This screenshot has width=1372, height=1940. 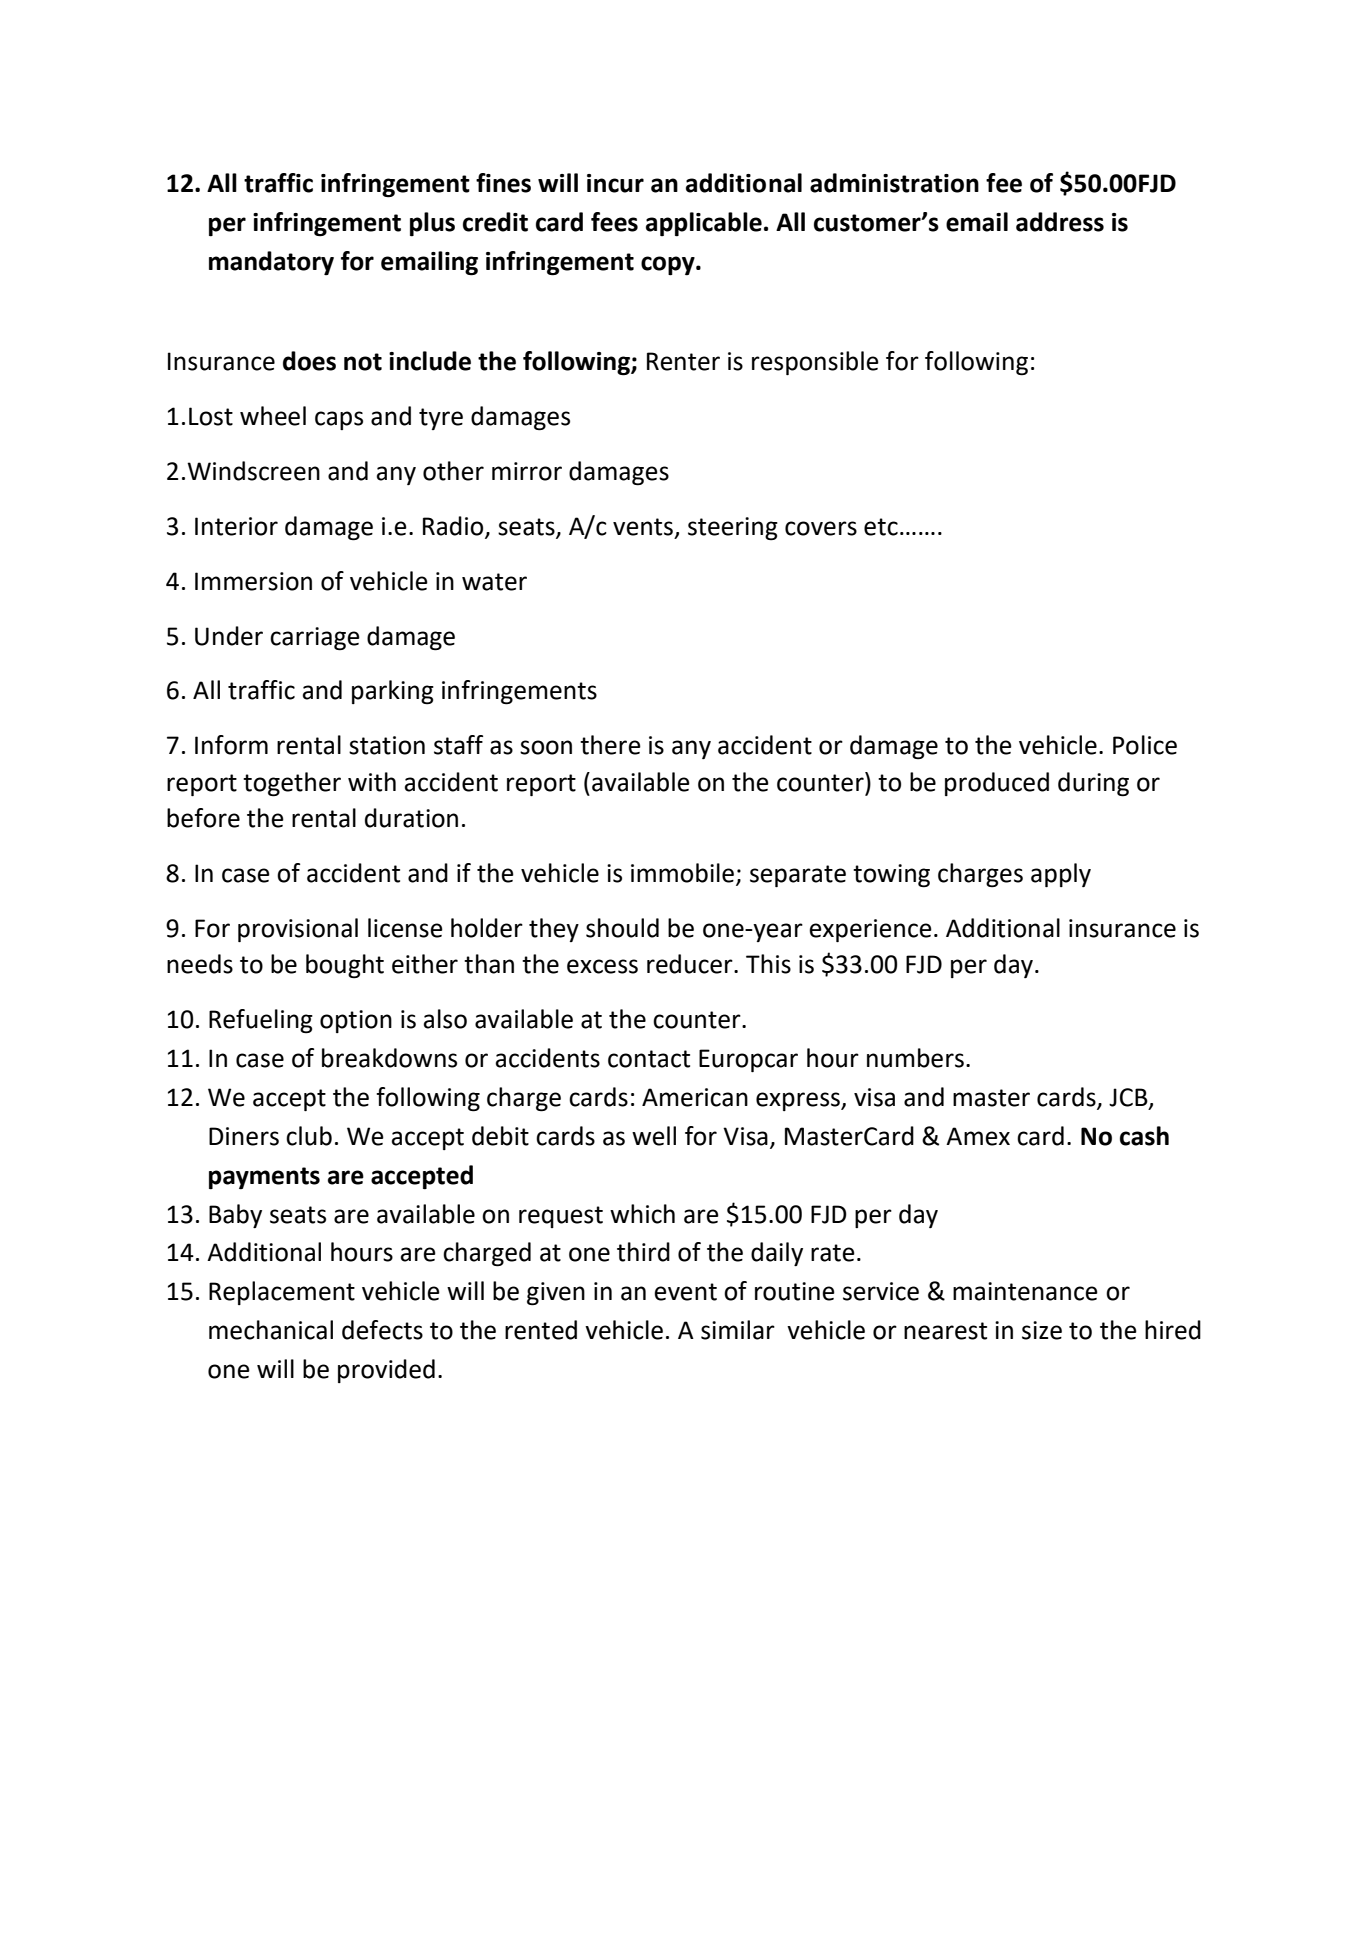 What do you see at coordinates (309, 1136) in the screenshot?
I see `club` at bounding box center [309, 1136].
